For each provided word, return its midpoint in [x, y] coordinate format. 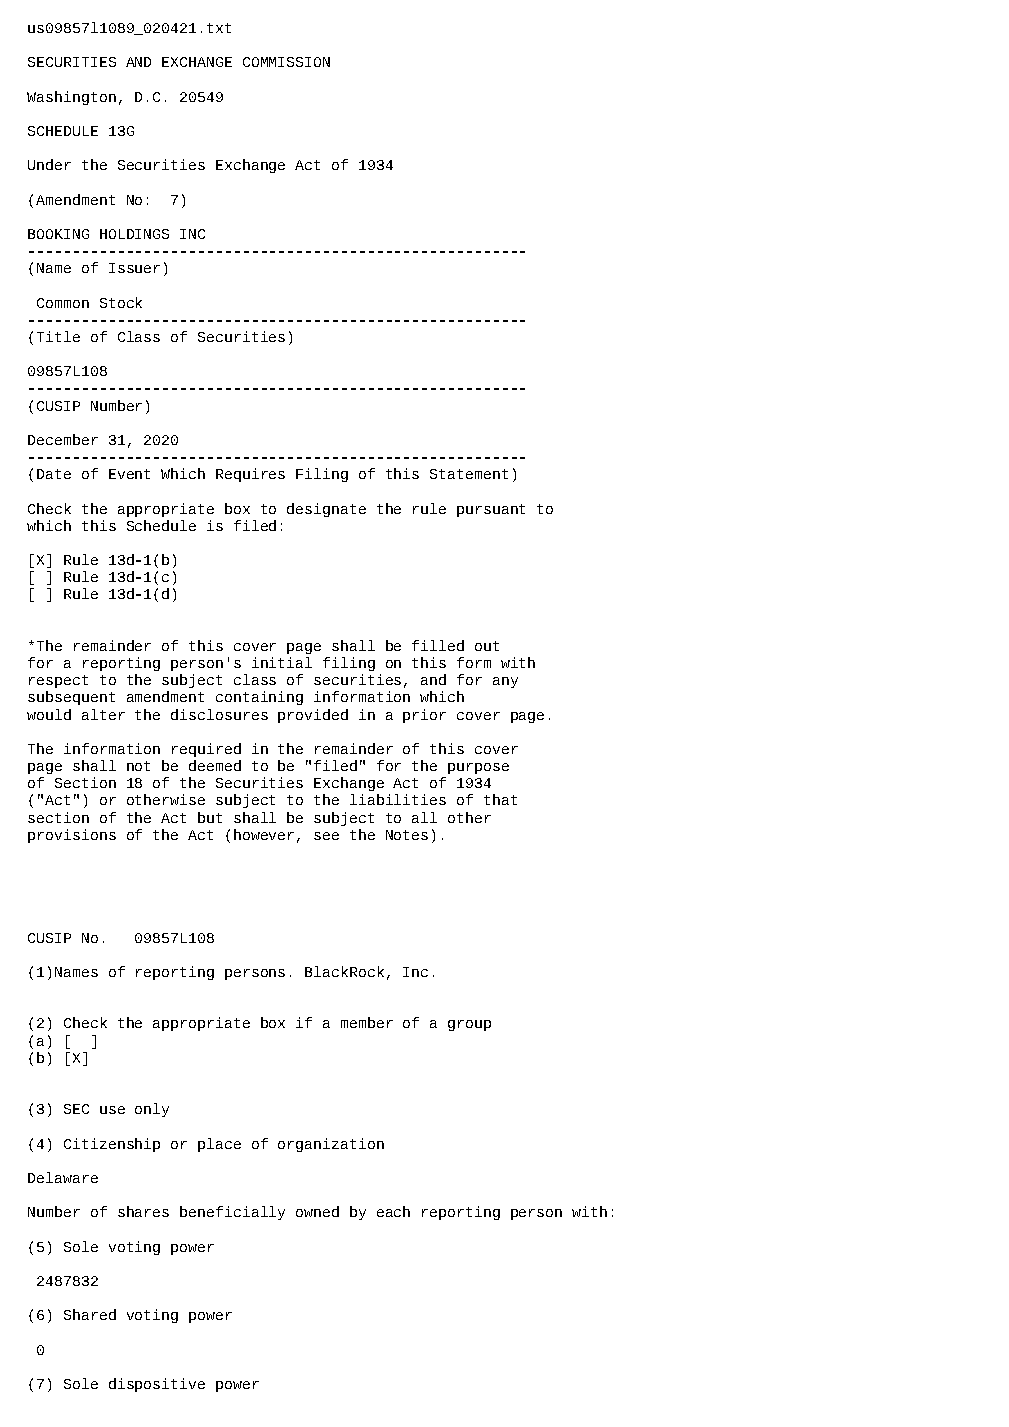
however [264, 834]
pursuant [491, 510]
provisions [72, 836]
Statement [469, 474]
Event [129, 474]
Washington [71, 98]
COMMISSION [286, 62]
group [469, 1025]
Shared [90, 1314]
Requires [250, 475]
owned [317, 1211]
